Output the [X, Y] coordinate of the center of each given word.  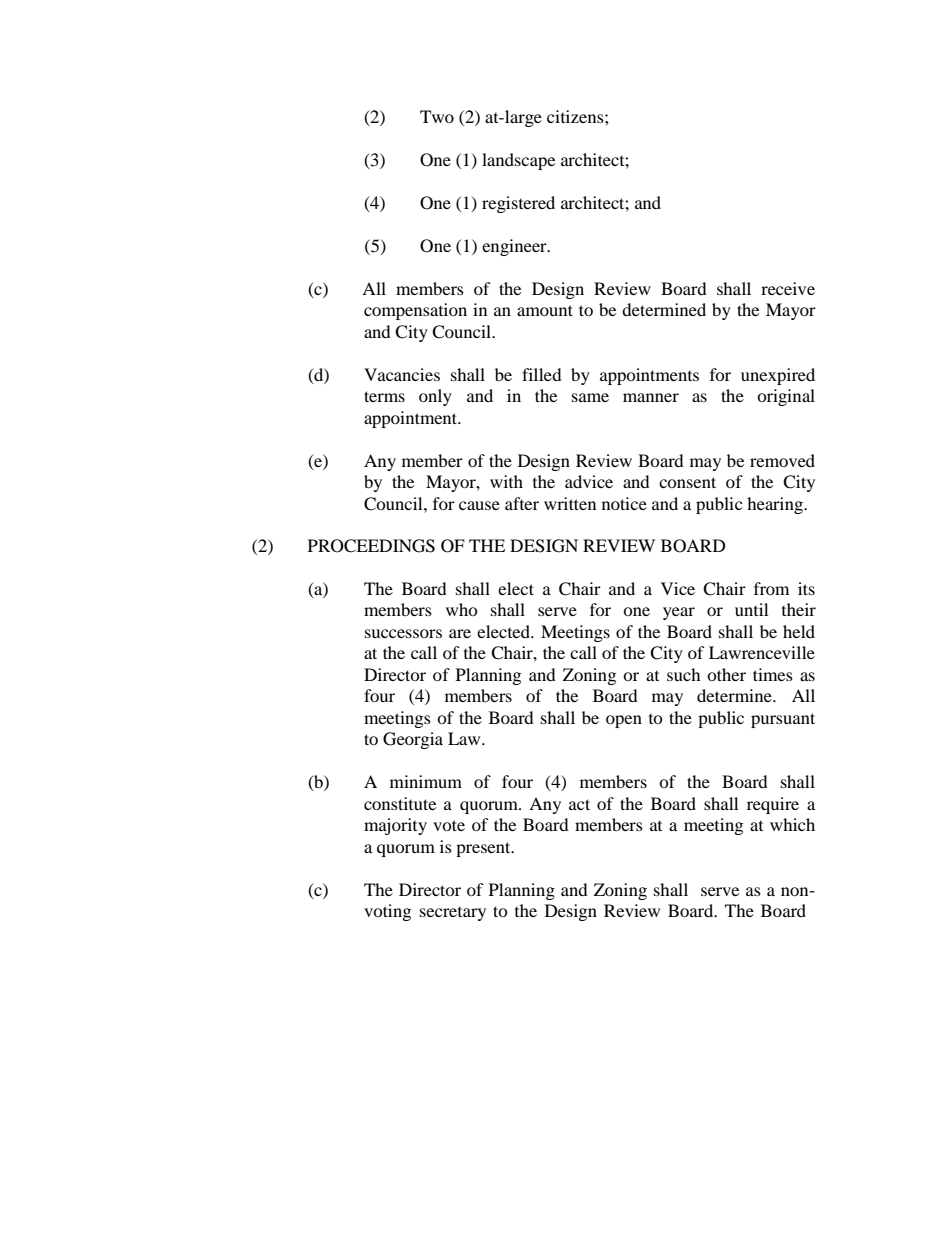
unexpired [778, 376]
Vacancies [402, 374]
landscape [518, 161]
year [679, 613]
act [579, 804]
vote [449, 825]
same [590, 397]
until [751, 609]
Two [437, 116]
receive [788, 288]
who [462, 609]
